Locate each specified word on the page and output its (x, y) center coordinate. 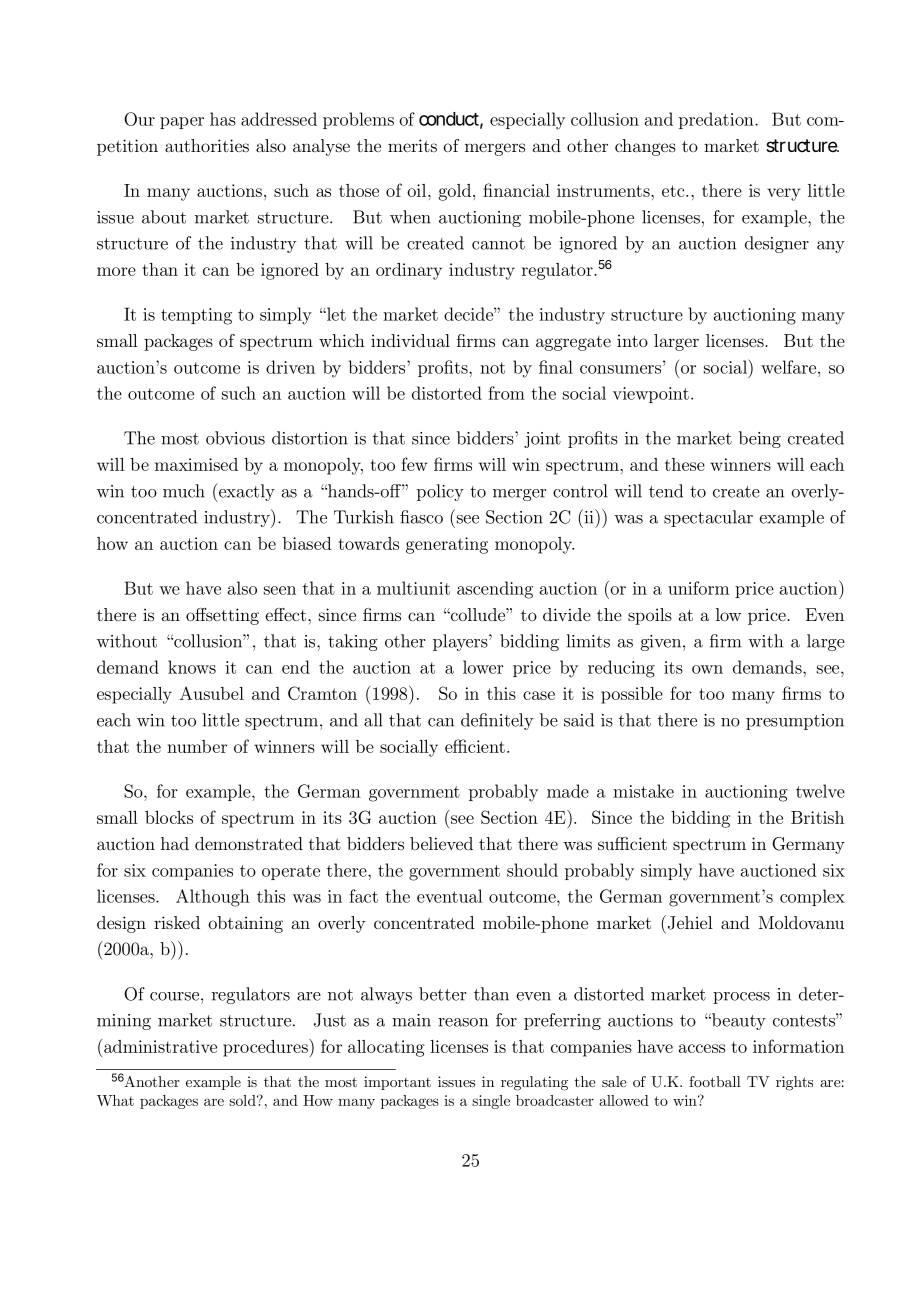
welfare (790, 367)
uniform (698, 588)
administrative (160, 1046)
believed (441, 843)
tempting (196, 316)
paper (182, 123)
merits (412, 145)
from (506, 393)
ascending (495, 590)
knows (192, 667)
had (175, 843)
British (817, 817)
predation (717, 120)
